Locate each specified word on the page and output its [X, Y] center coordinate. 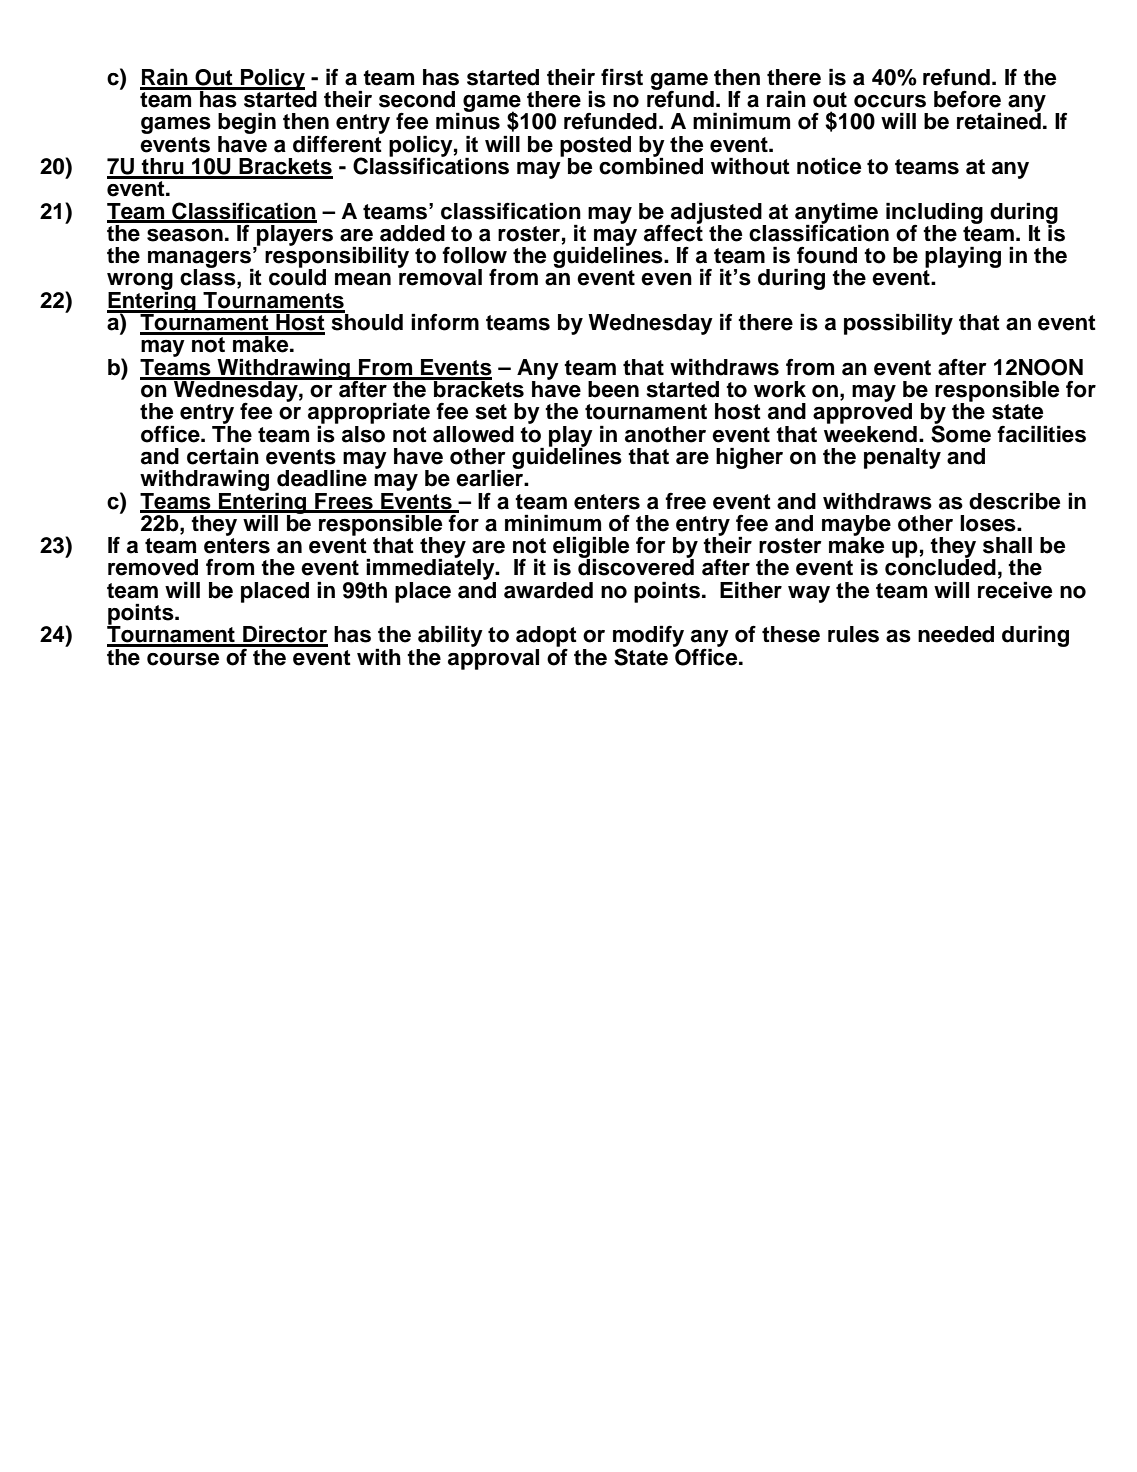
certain [223, 456]
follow [474, 255]
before [967, 99]
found [827, 255]
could [297, 276]
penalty [902, 458]
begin [247, 124]
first [622, 77]
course [183, 659]
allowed [473, 434]
